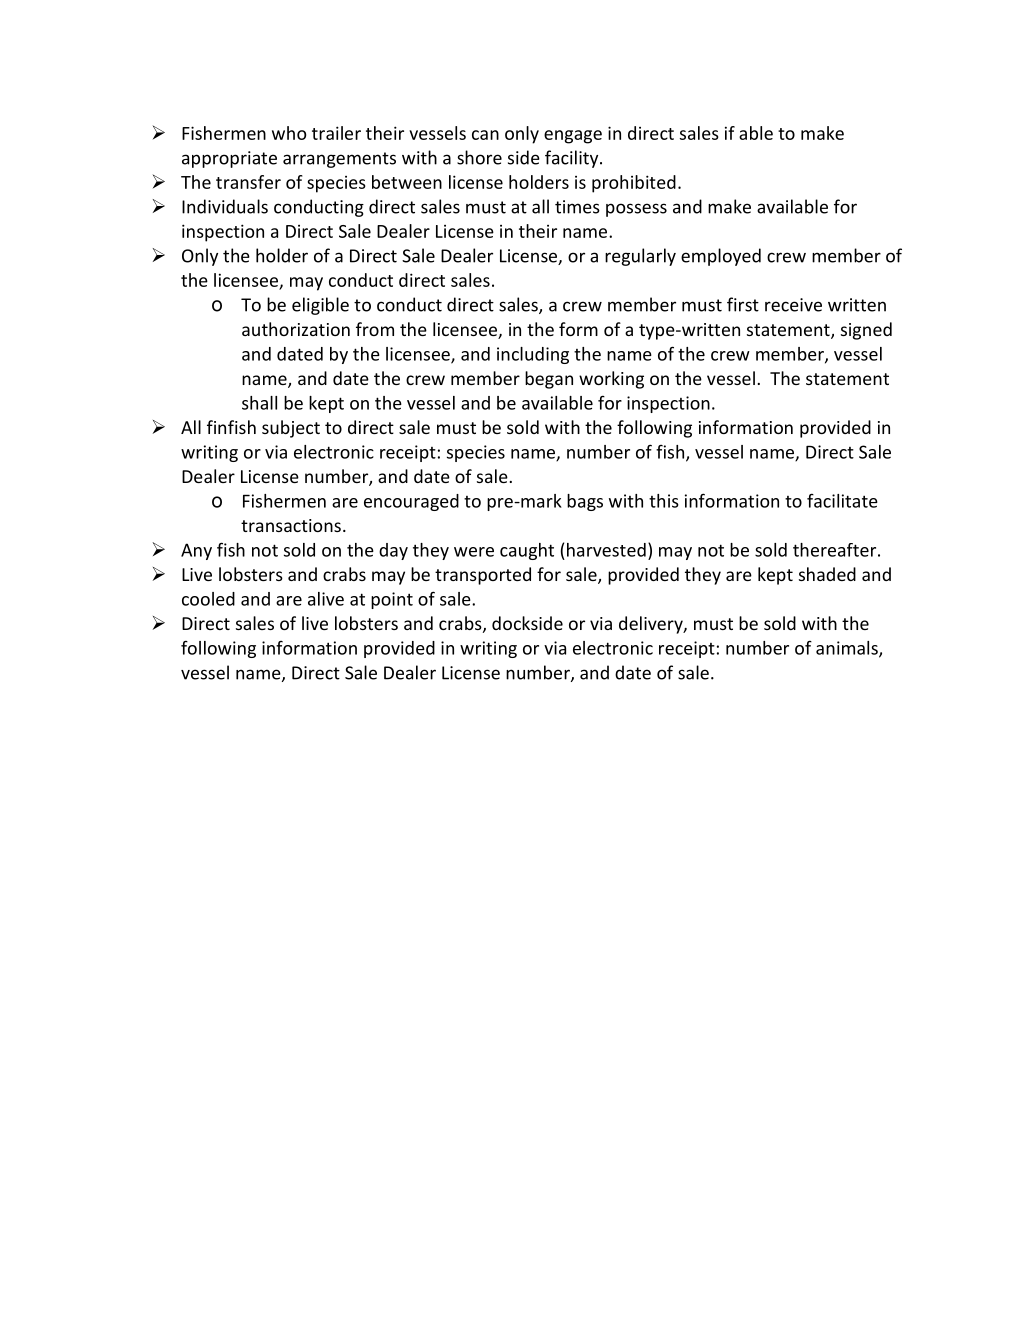 The image size is (1025, 1326). I want to click on cooled, so click(208, 599).
